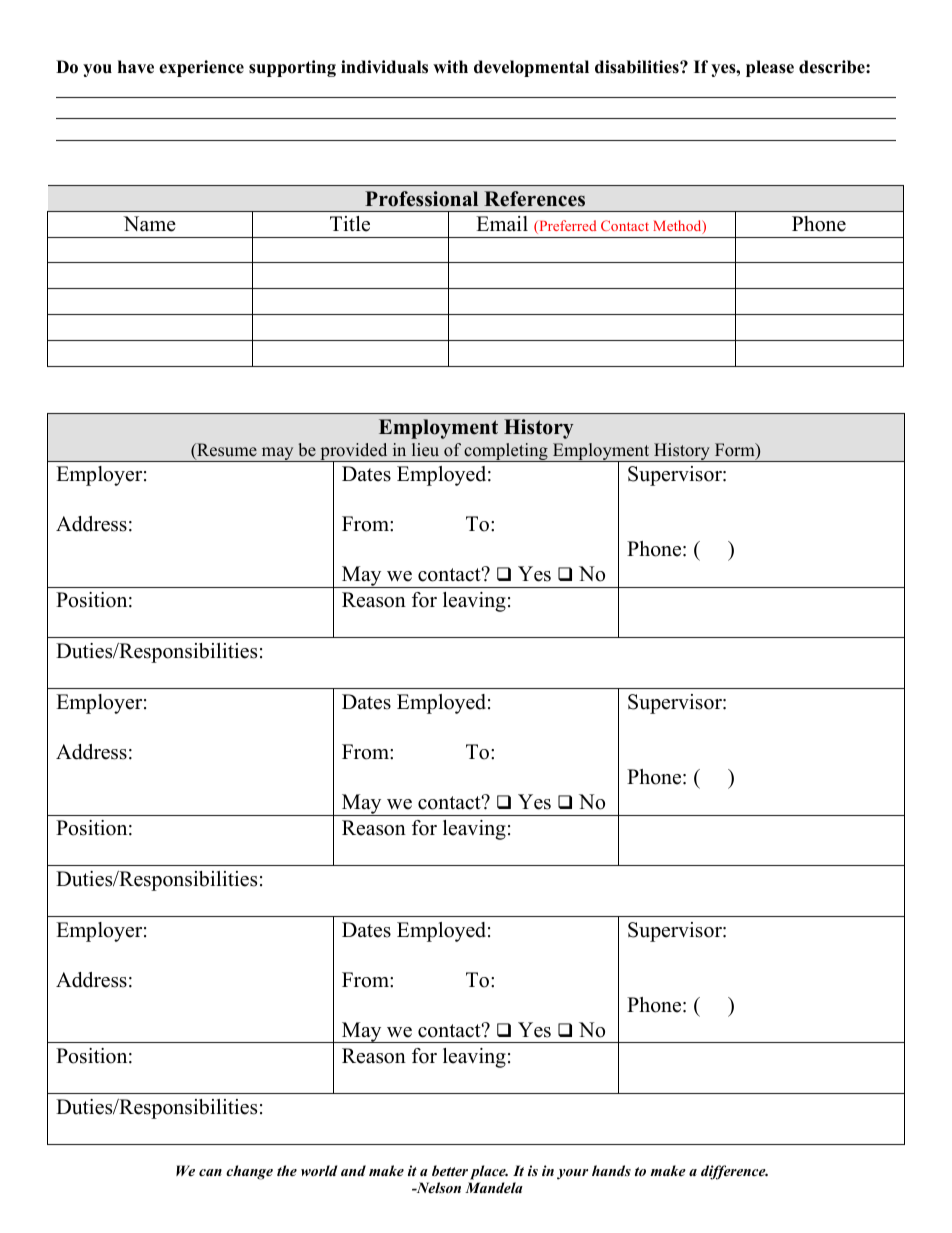 The image size is (952, 1233). Describe the element at coordinates (210, 1172) in the screenshot. I see `can` at that location.
